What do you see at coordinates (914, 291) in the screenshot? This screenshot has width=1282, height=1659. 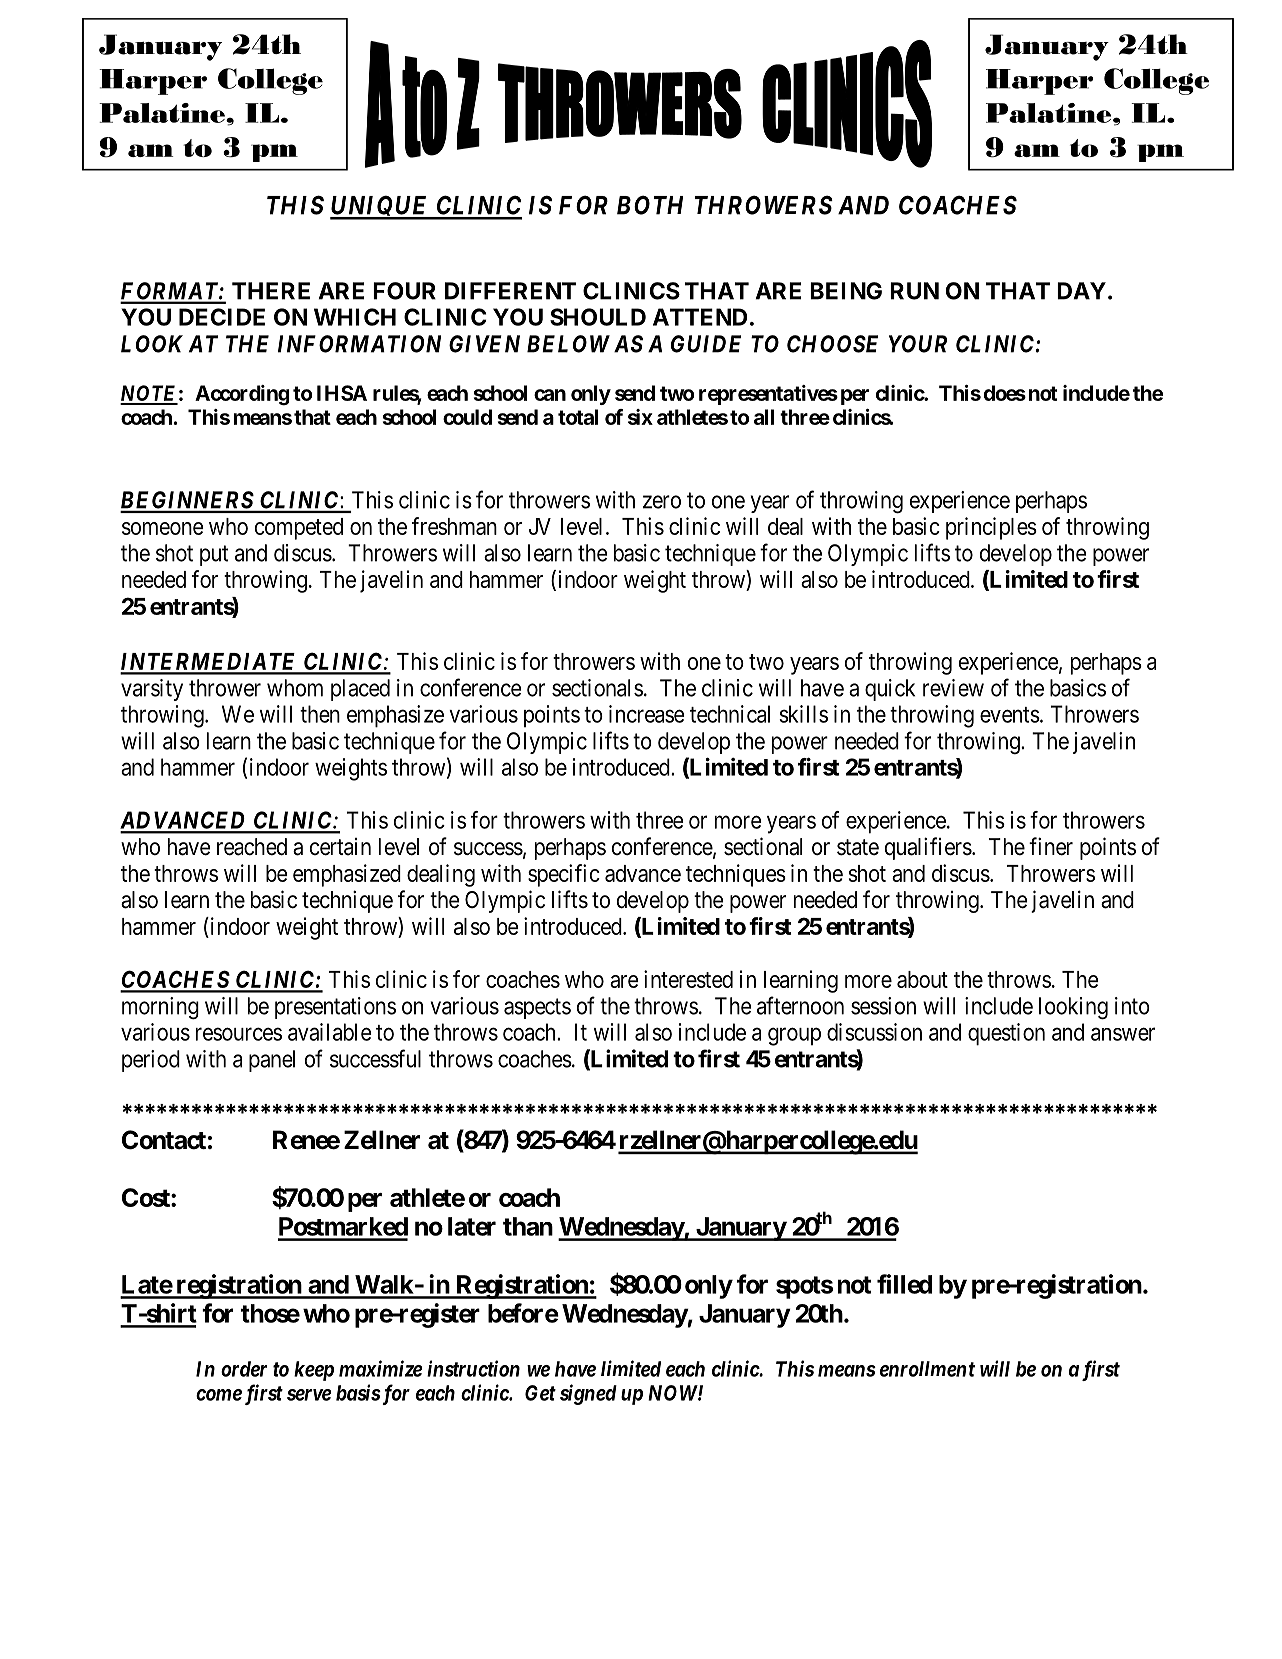 I see `RUN` at bounding box center [914, 291].
